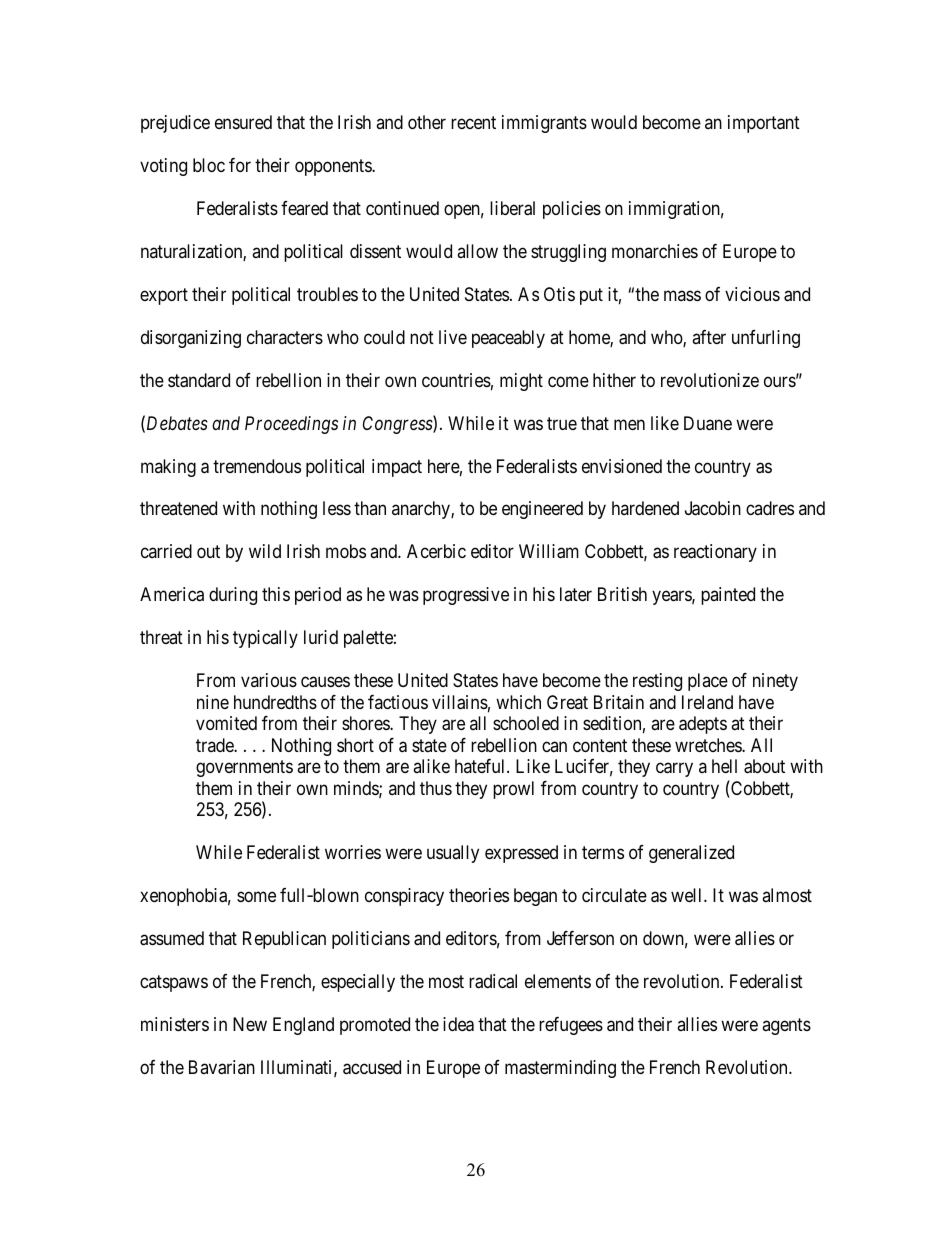 This document has height=1233, width=952. What do you see at coordinates (250, 1024) in the document?
I see `New` at bounding box center [250, 1024].
